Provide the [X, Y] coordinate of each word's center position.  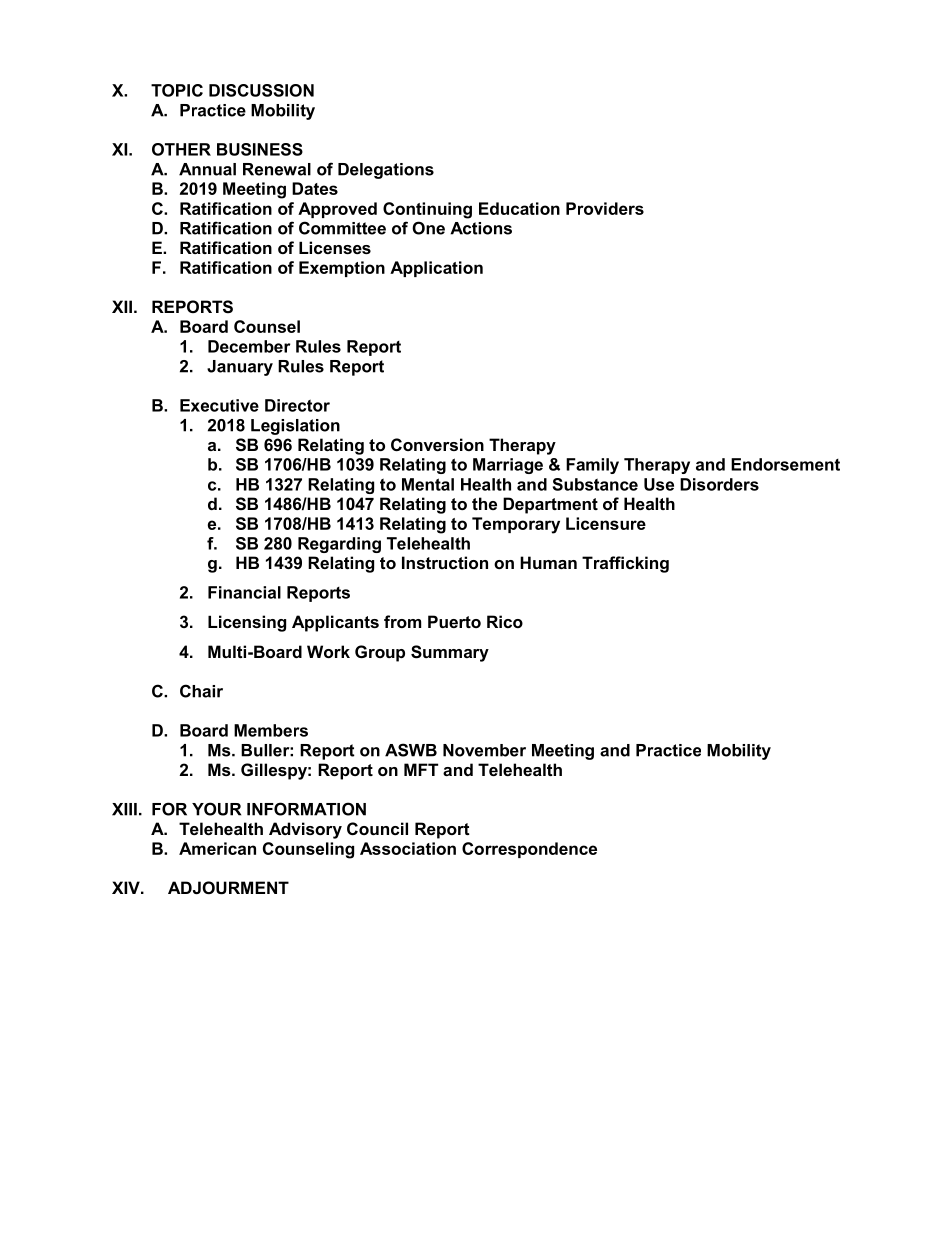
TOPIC [177, 90]
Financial [244, 592]
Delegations [386, 171]
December [249, 346]
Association [408, 848]
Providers [605, 208]
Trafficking [625, 564]
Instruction [445, 562]
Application [436, 269]
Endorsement [785, 464]
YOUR [216, 809]
